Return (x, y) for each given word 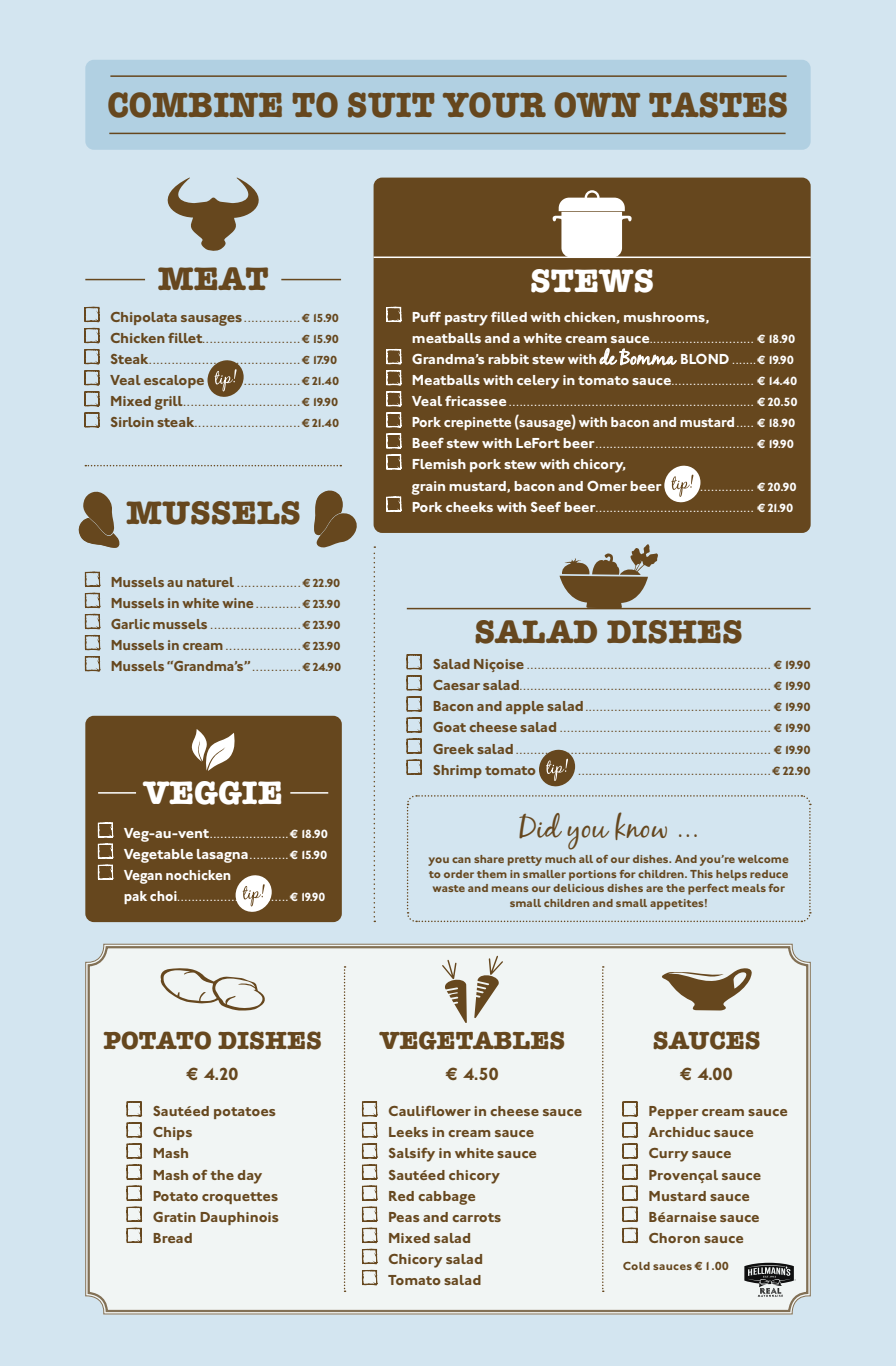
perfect (708, 889)
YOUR (494, 105)
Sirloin (132, 422)
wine (237, 603)
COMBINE (195, 105)
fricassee (475, 401)
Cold (636, 1266)
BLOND (705, 359)
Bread (172, 1238)
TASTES (718, 105)
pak (135, 897)
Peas (404, 1217)
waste (449, 888)
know (641, 826)
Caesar (456, 685)
